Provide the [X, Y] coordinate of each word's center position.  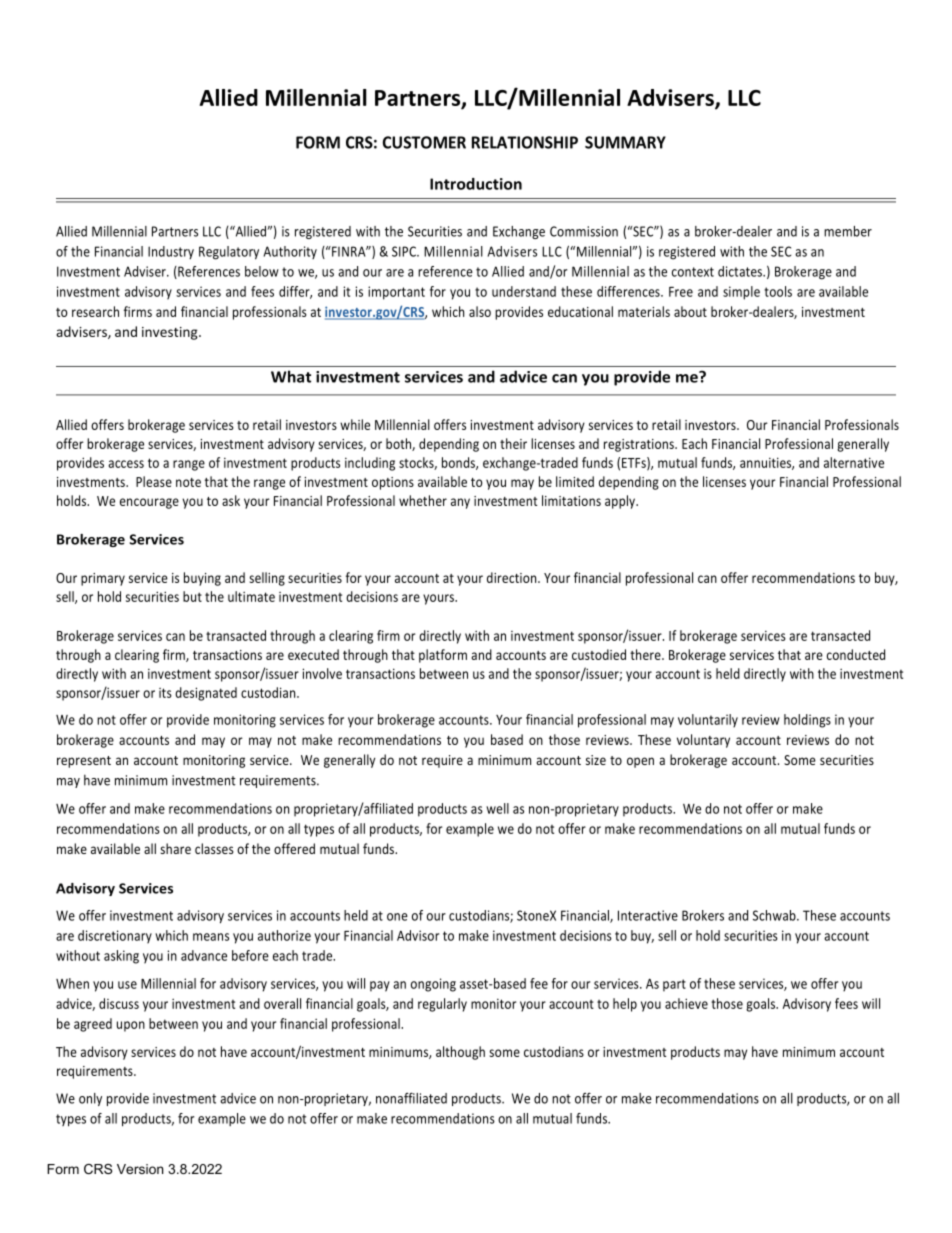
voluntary [703, 741]
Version [140, 1169]
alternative [854, 462]
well [497, 808]
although [460, 1053]
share [175, 848]
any [460, 503]
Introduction [476, 184]
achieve [686, 1003]
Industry [171, 252]
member [848, 231]
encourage [149, 503]
